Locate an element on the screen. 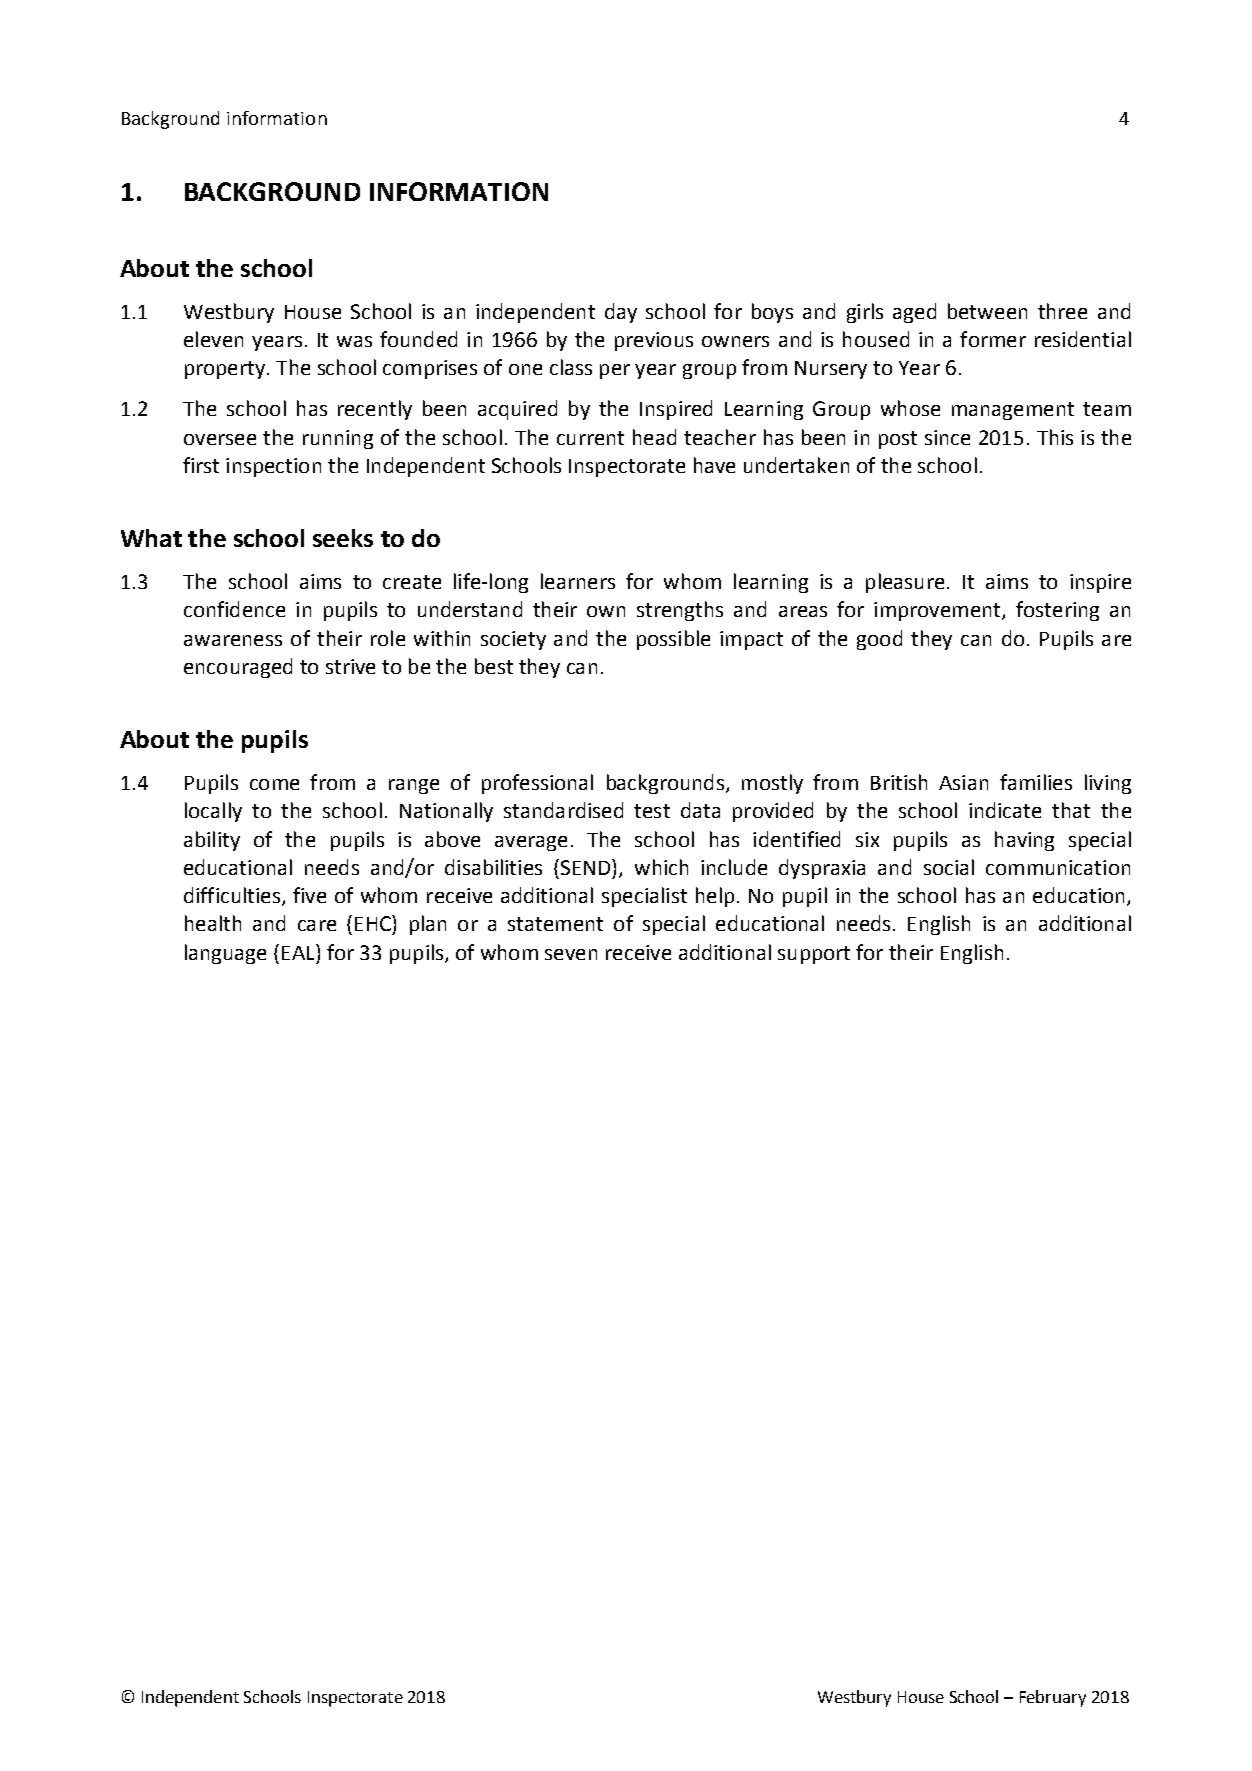 The height and width of the screenshot is (1771, 1252). language is located at coordinates (225, 954).
